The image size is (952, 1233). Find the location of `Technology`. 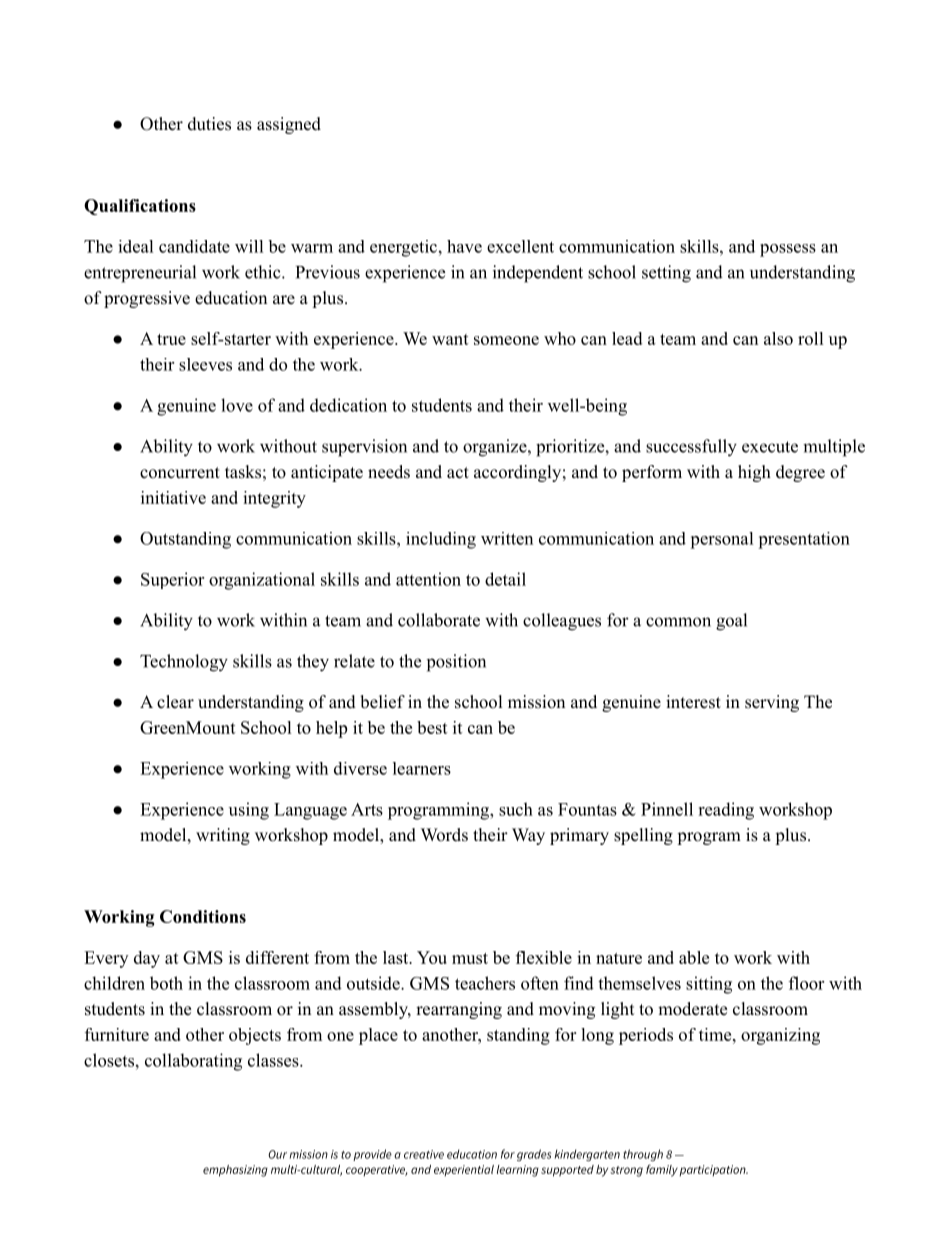

Technology is located at coordinates (184, 663).
